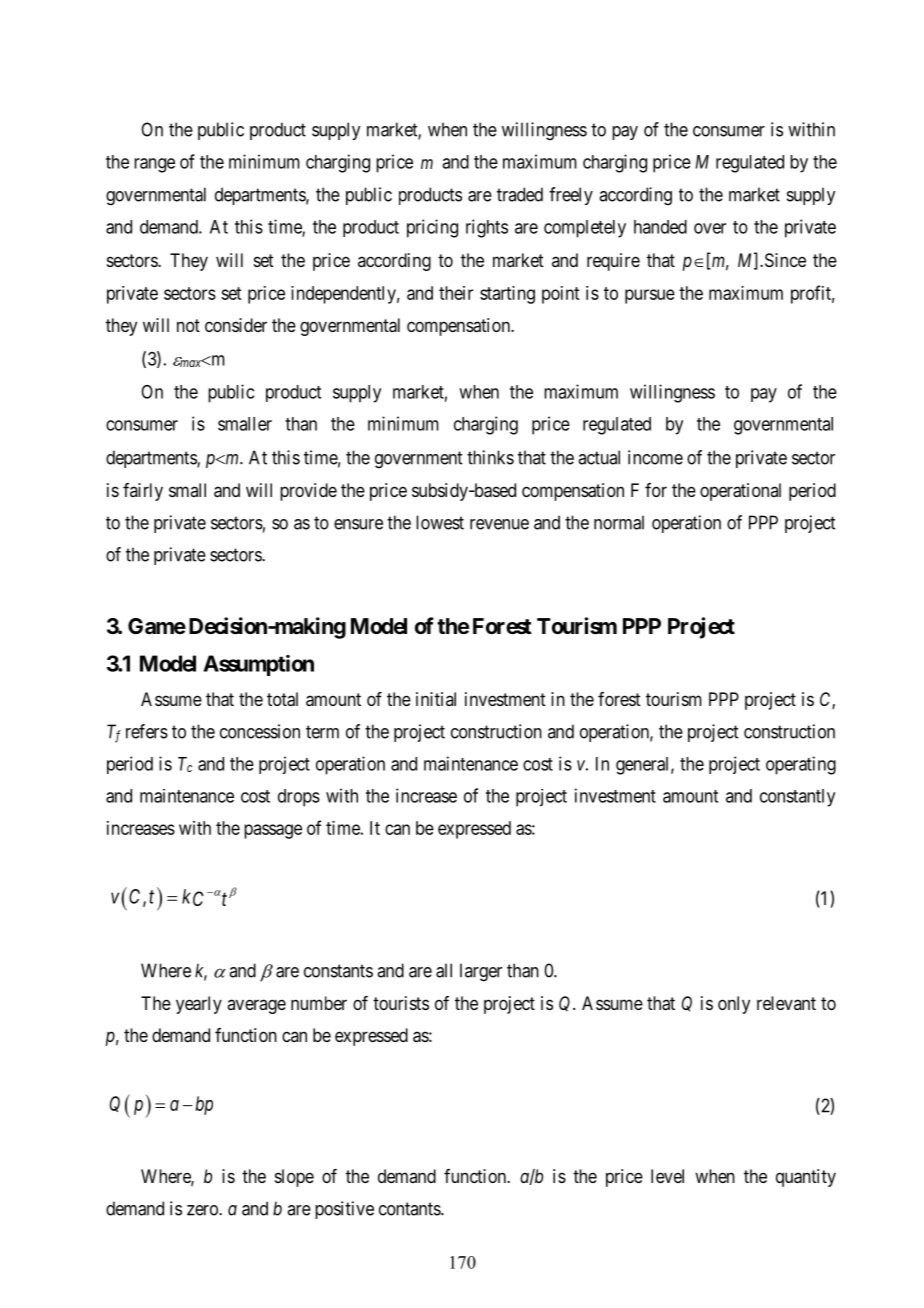 This document has height=1308, width=924. What do you see at coordinates (203, 1210) in the document?
I see `zero` at bounding box center [203, 1210].
